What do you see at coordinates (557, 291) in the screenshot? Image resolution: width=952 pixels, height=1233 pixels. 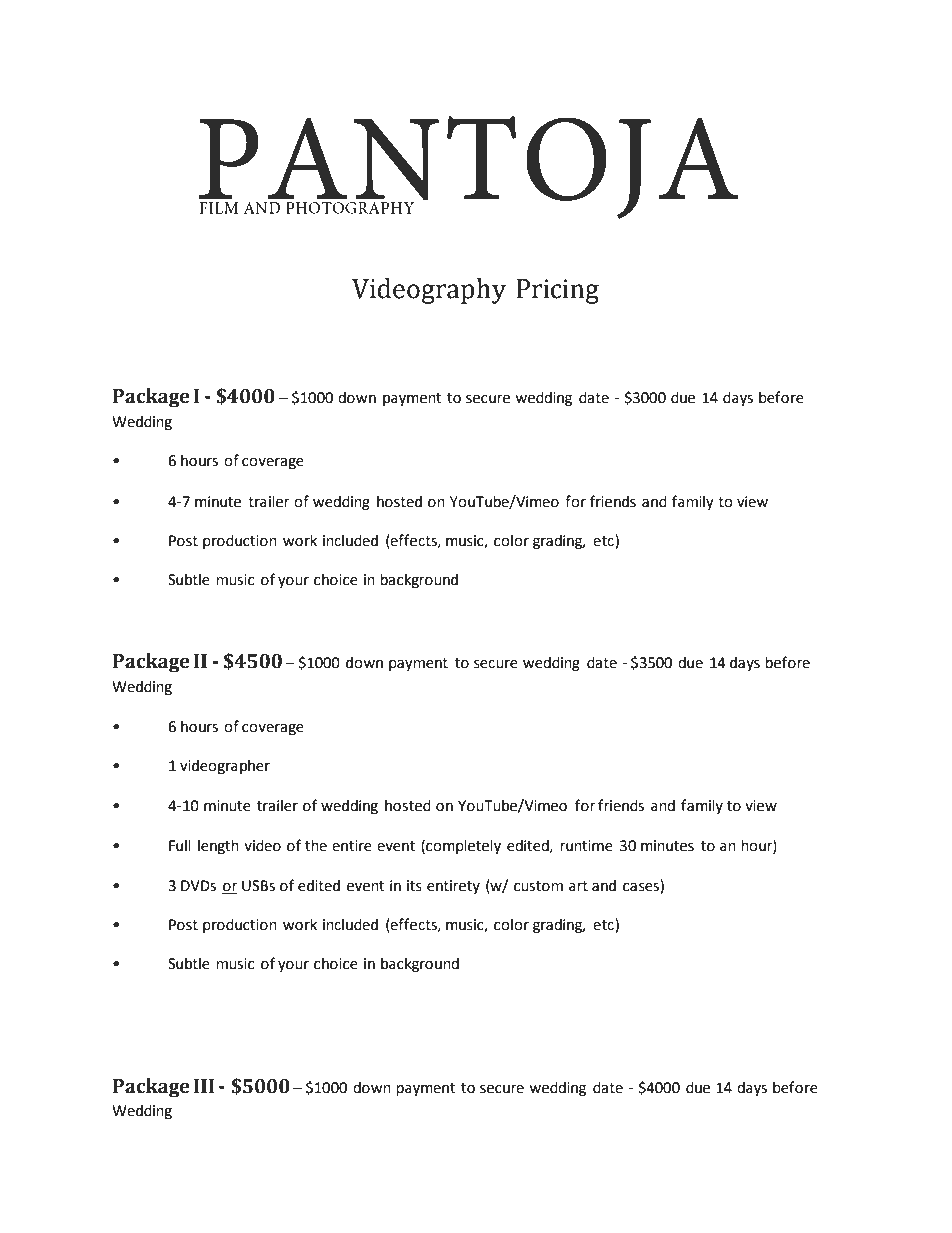 I see `Pricing` at bounding box center [557, 291].
